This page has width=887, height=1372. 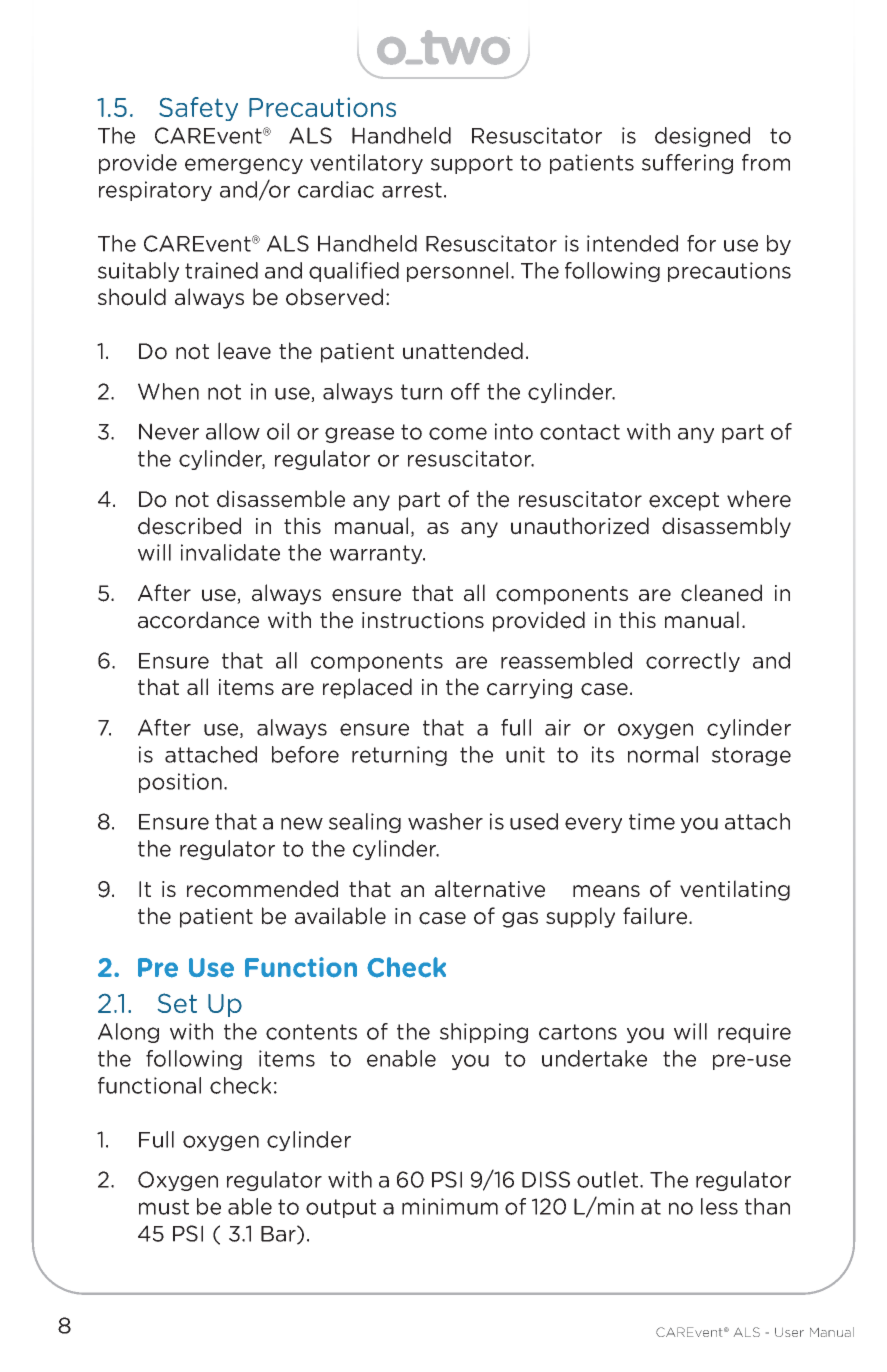 What do you see at coordinates (262, 889) in the page?
I see `recommended` at bounding box center [262, 889].
